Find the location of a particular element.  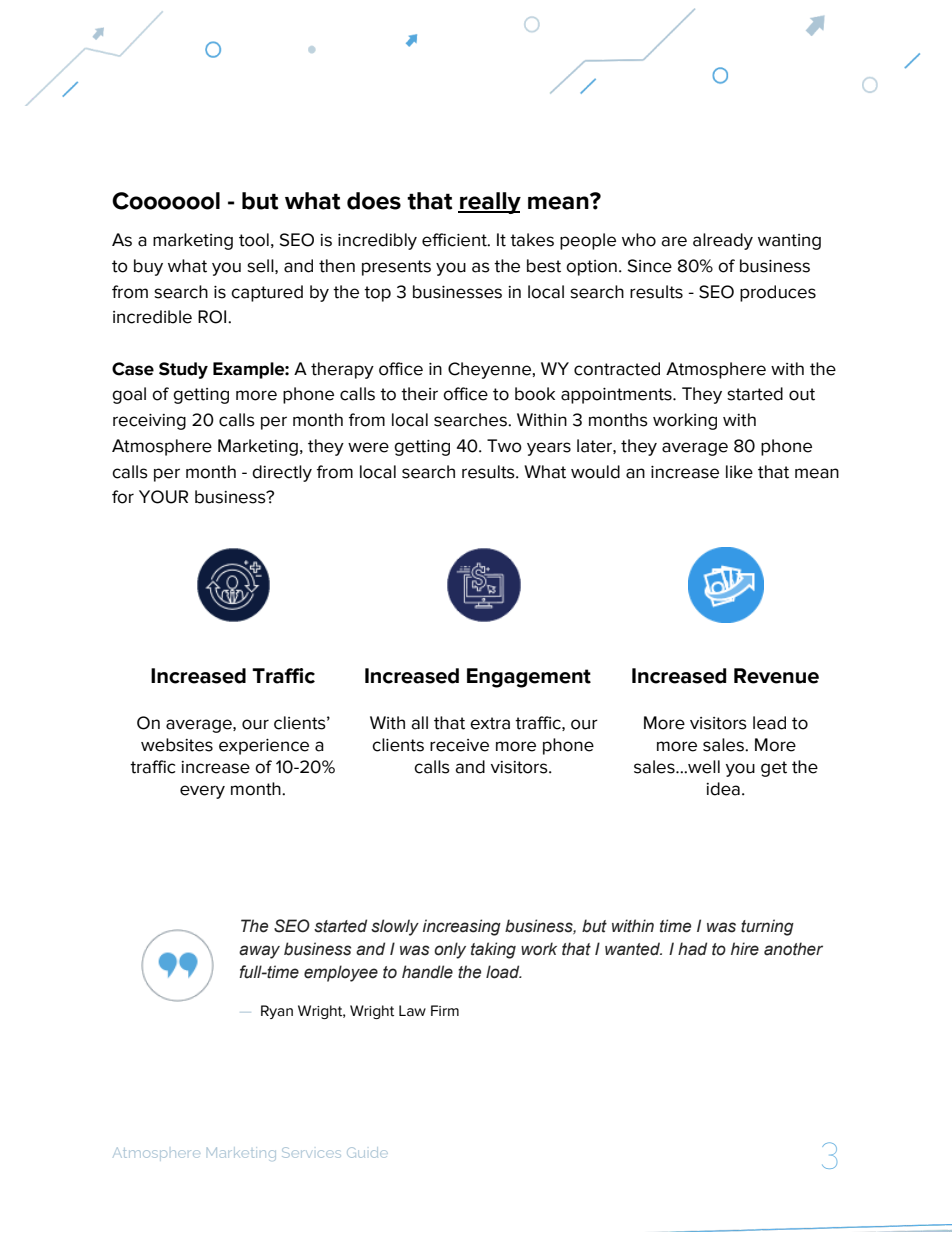

Services is located at coordinates (311, 1152).
